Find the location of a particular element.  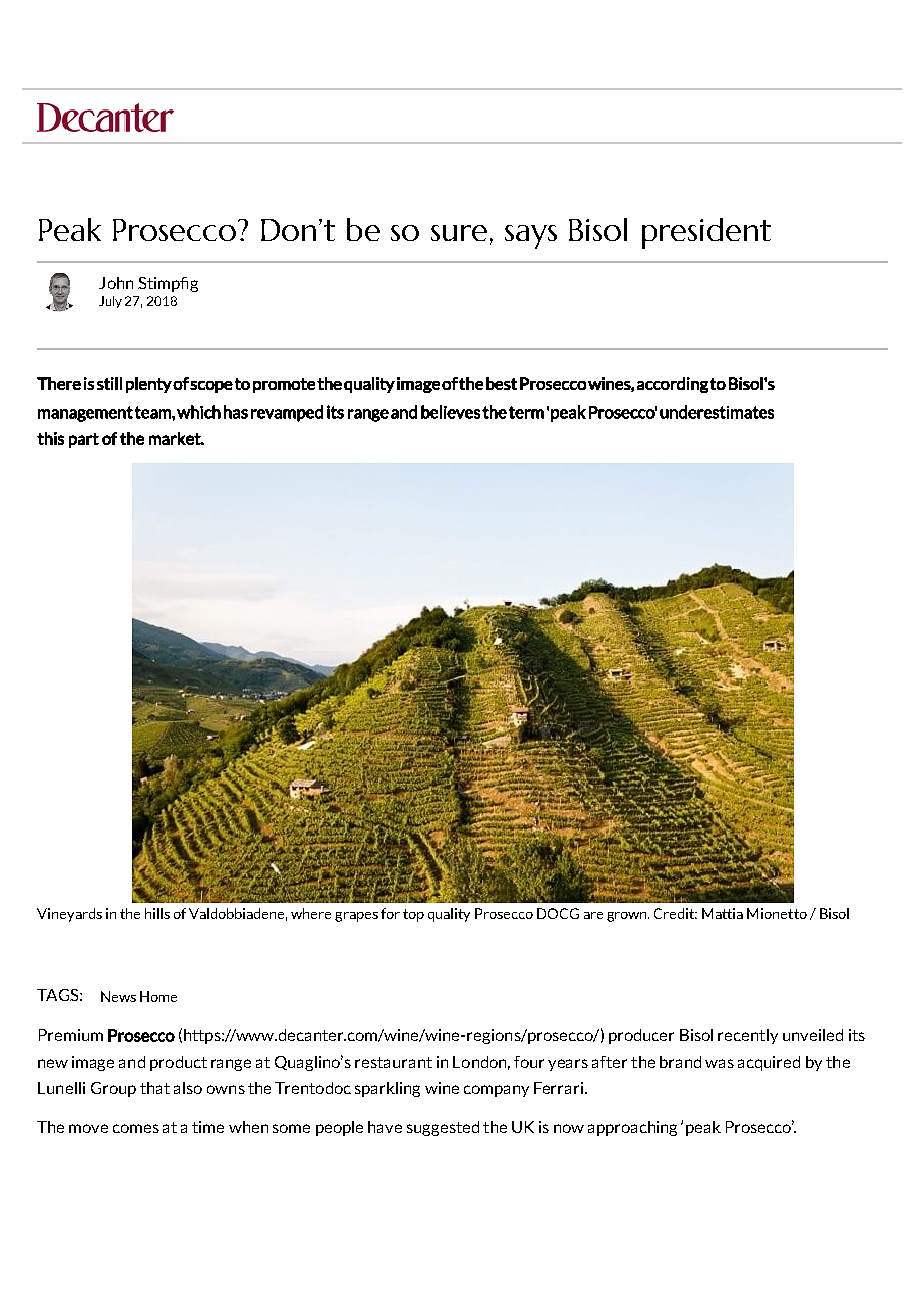

believes is located at coordinates (450, 412).
